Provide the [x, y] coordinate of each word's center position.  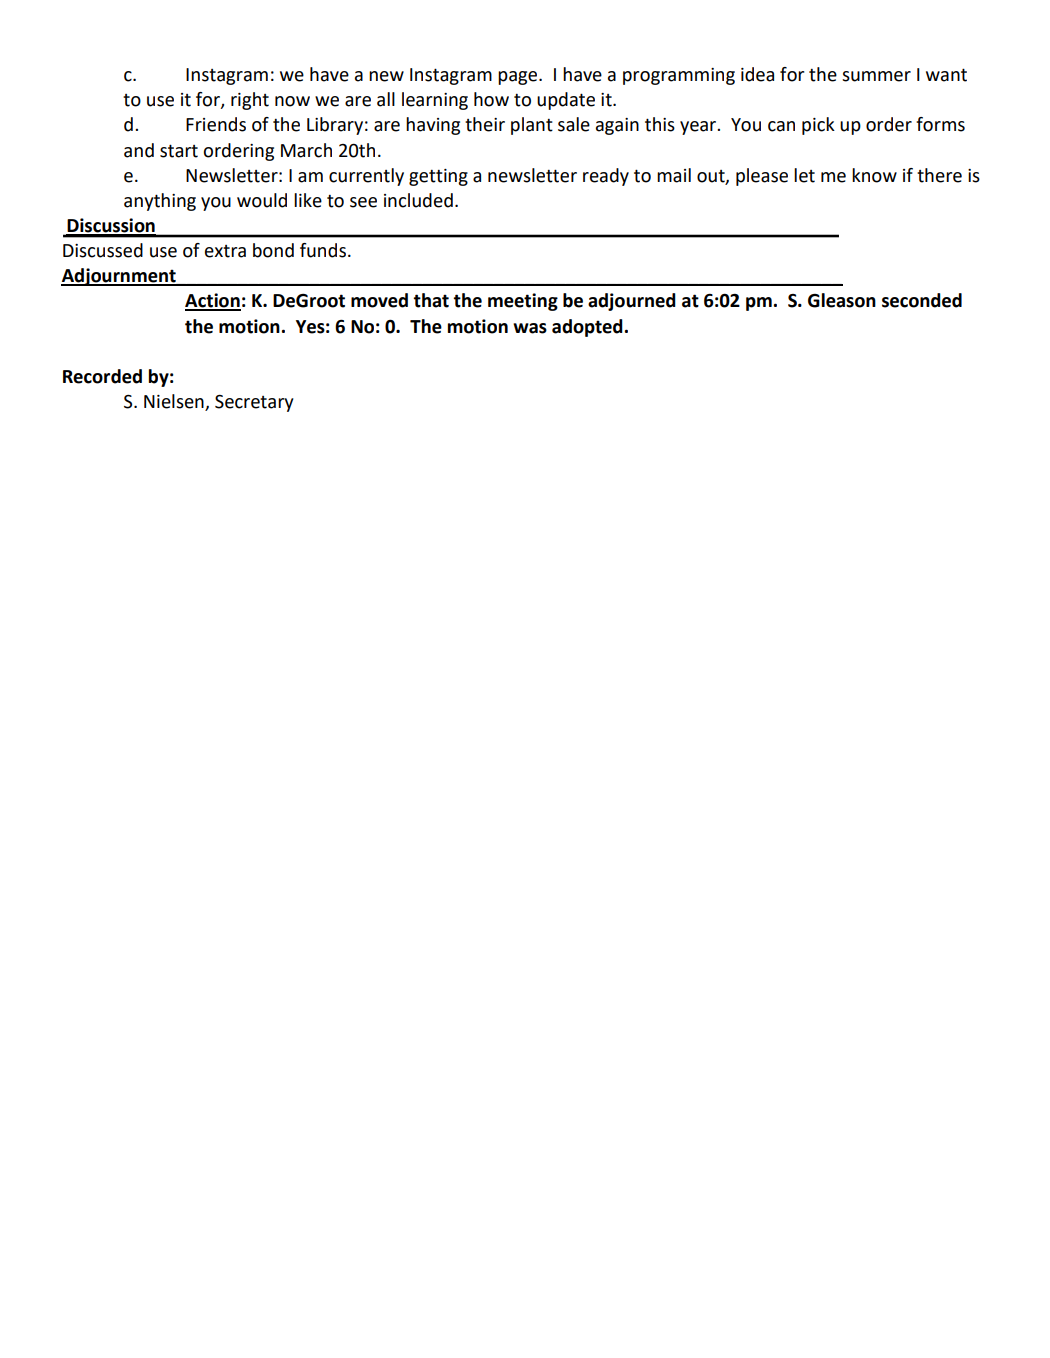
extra [225, 251]
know [874, 175]
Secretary [254, 403]
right [250, 101]
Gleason [842, 300]
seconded [922, 300]
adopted [587, 328]
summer [876, 76]
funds [323, 250]
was [530, 328]
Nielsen [174, 401]
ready [606, 177]
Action [213, 301]
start [179, 151]
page [519, 78]
